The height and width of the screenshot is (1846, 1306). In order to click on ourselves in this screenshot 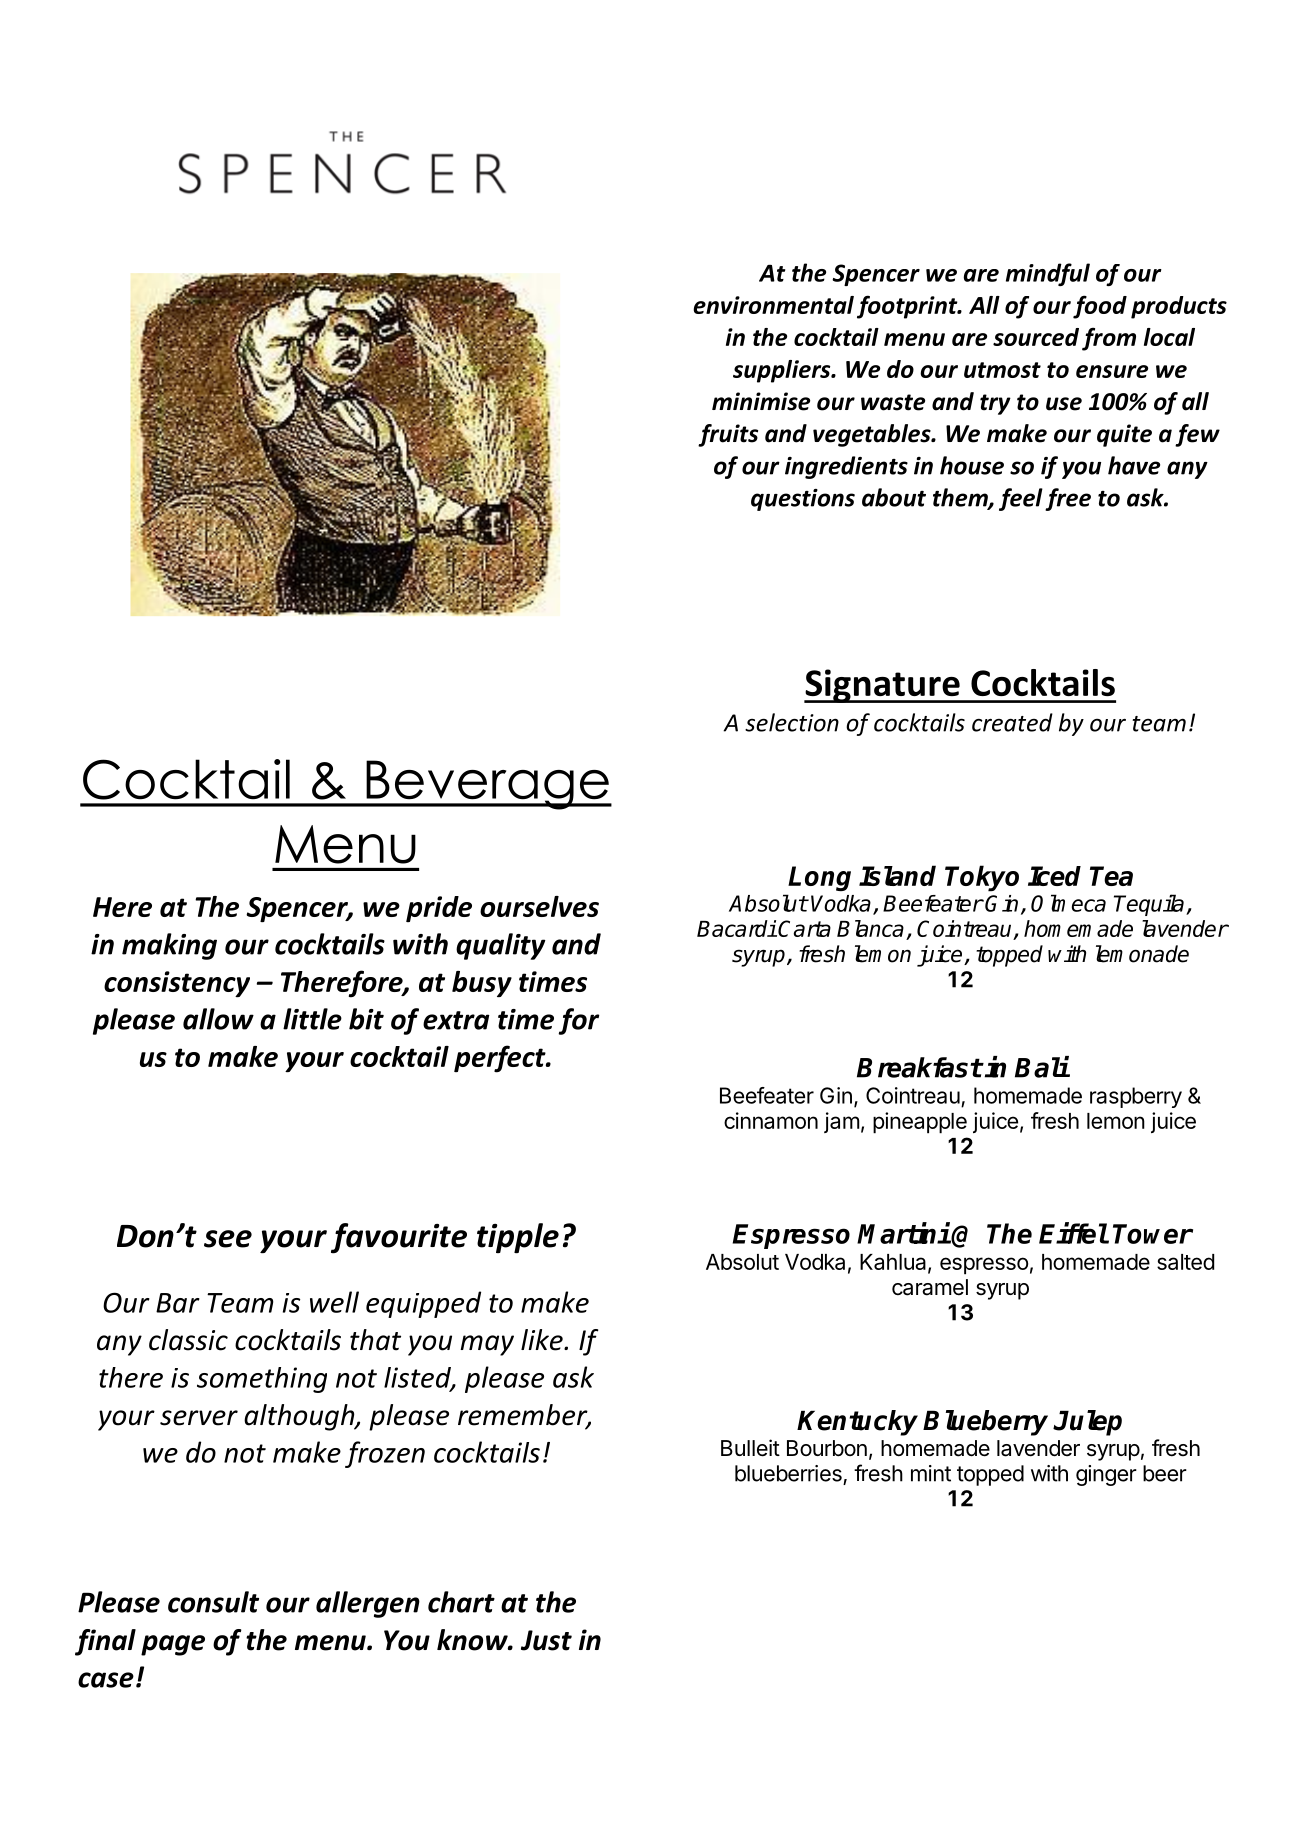, I will do `click(539, 906)`.
